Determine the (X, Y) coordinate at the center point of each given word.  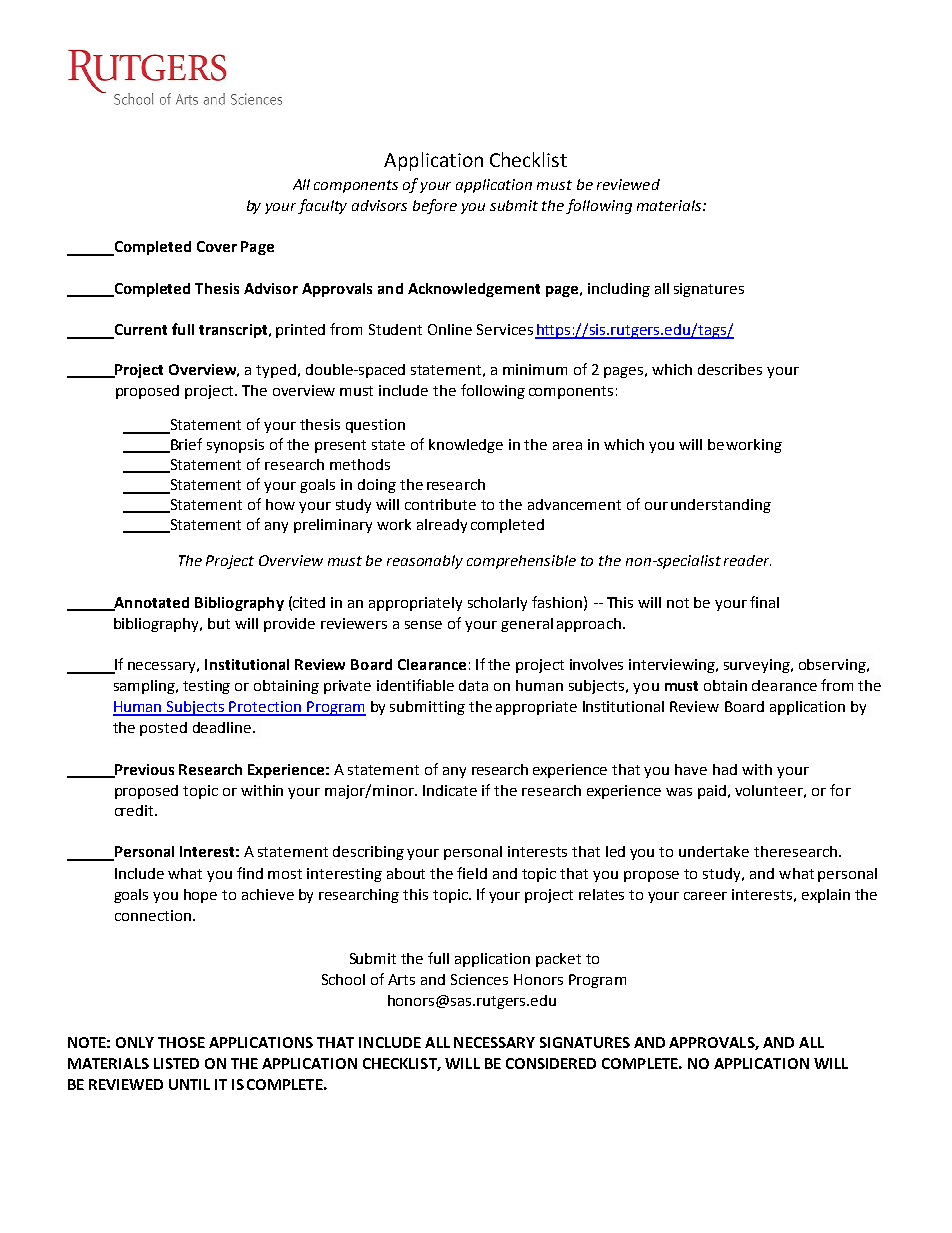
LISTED (176, 1063)
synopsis (235, 446)
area (567, 446)
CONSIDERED (551, 1063)
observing (833, 666)
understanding (721, 506)
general (527, 625)
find (250, 873)
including (619, 290)
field (472, 873)
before (435, 206)
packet (558, 960)
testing (206, 687)
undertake (714, 851)
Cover (217, 246)
